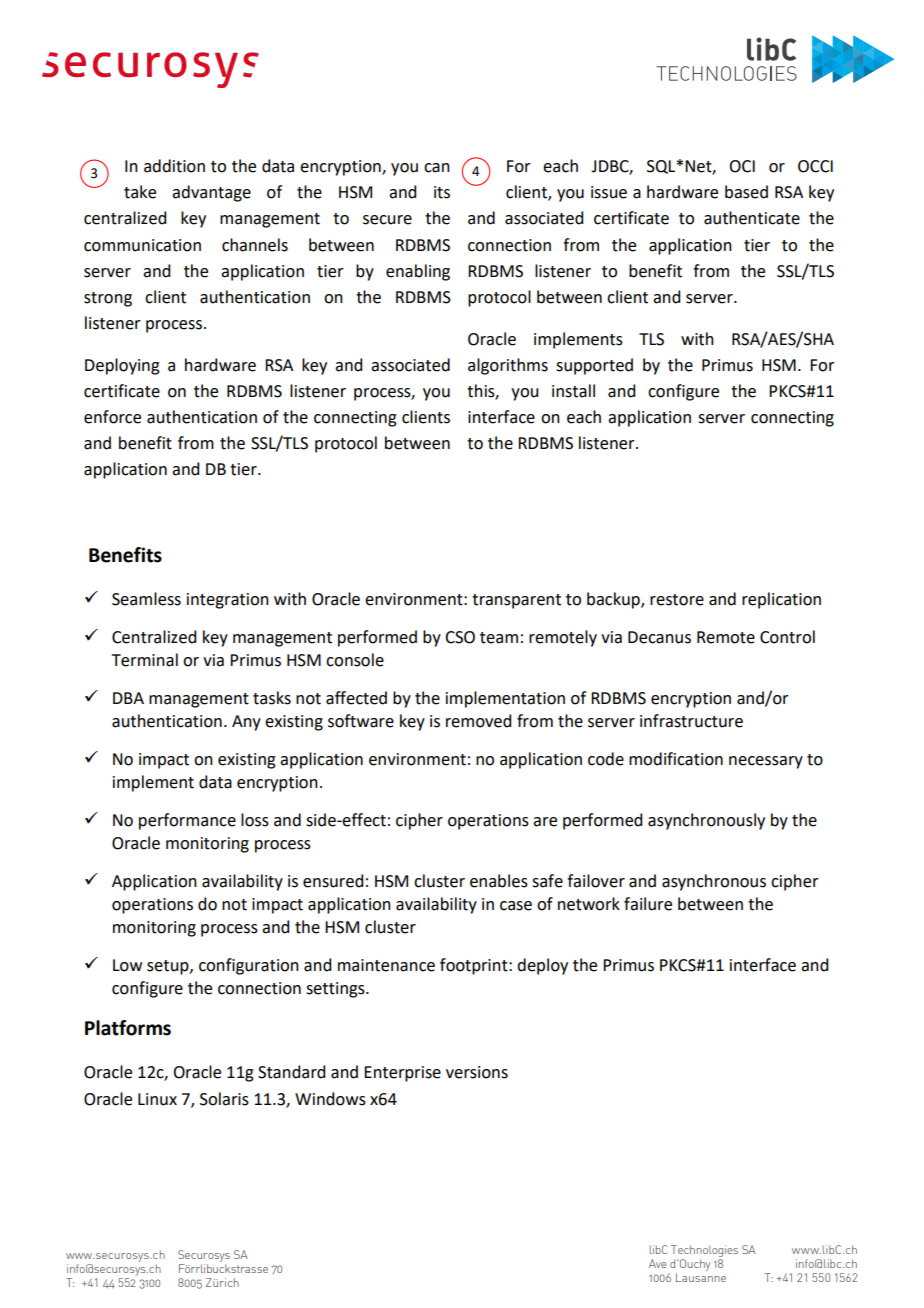  Describe the element at coordinates (478, 721) in the document. I see `removed` at that location.
